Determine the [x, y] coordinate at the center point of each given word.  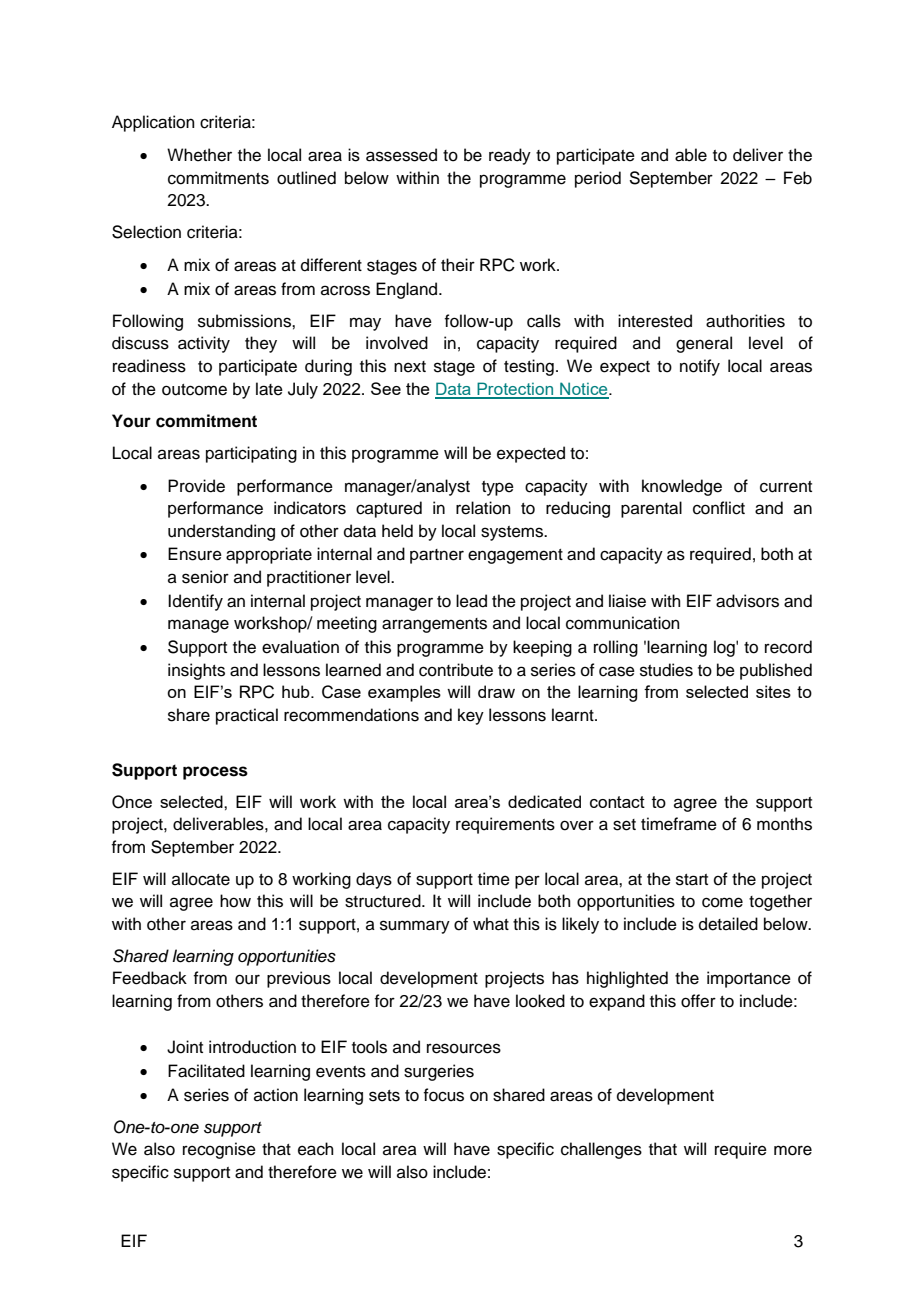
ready [510, 156]
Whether [199, 155]
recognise [219, 1150]
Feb [798, 178]
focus [443, 1095]
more [793, 1150]
